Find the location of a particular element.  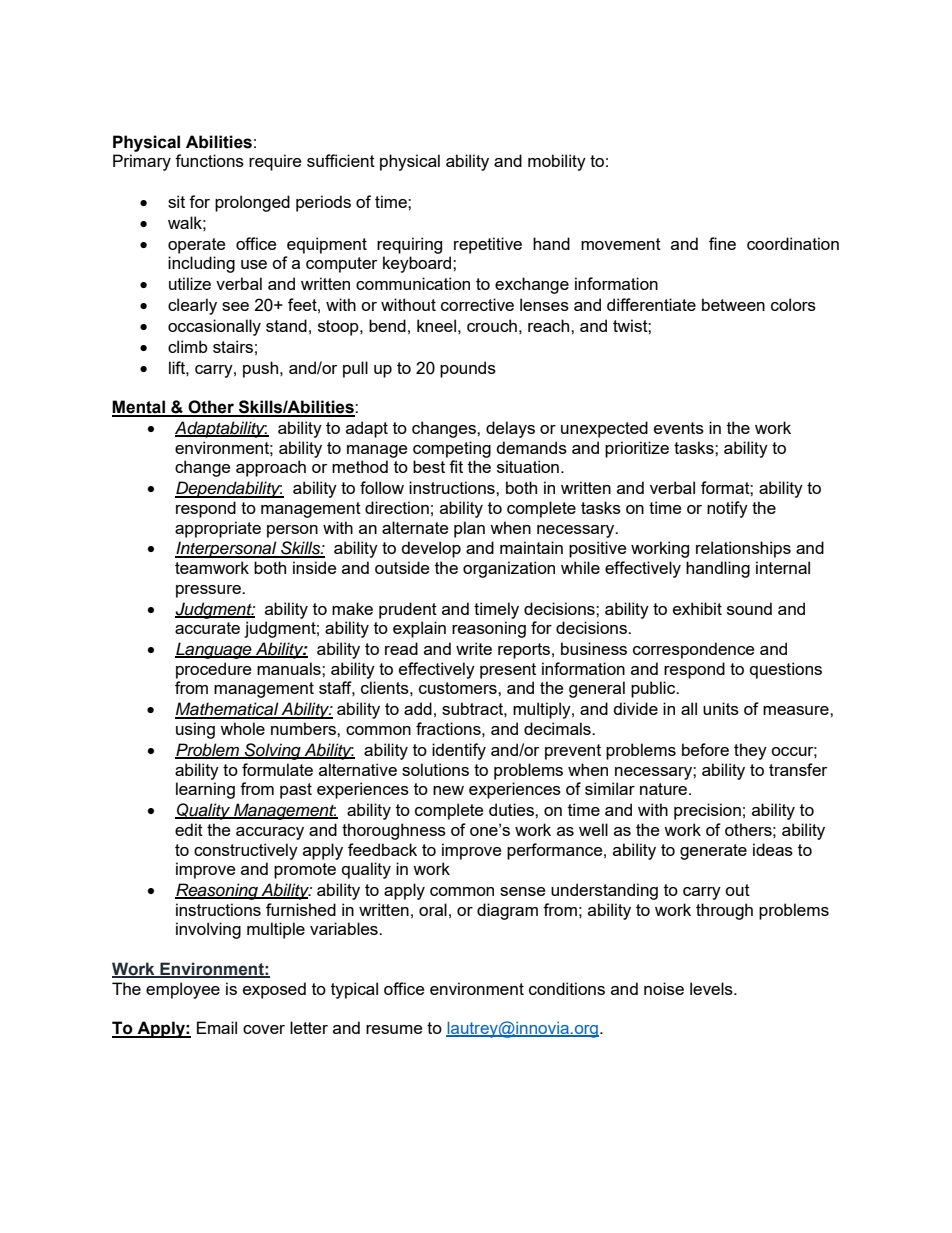

fine is located at coordinates (722, 243).
